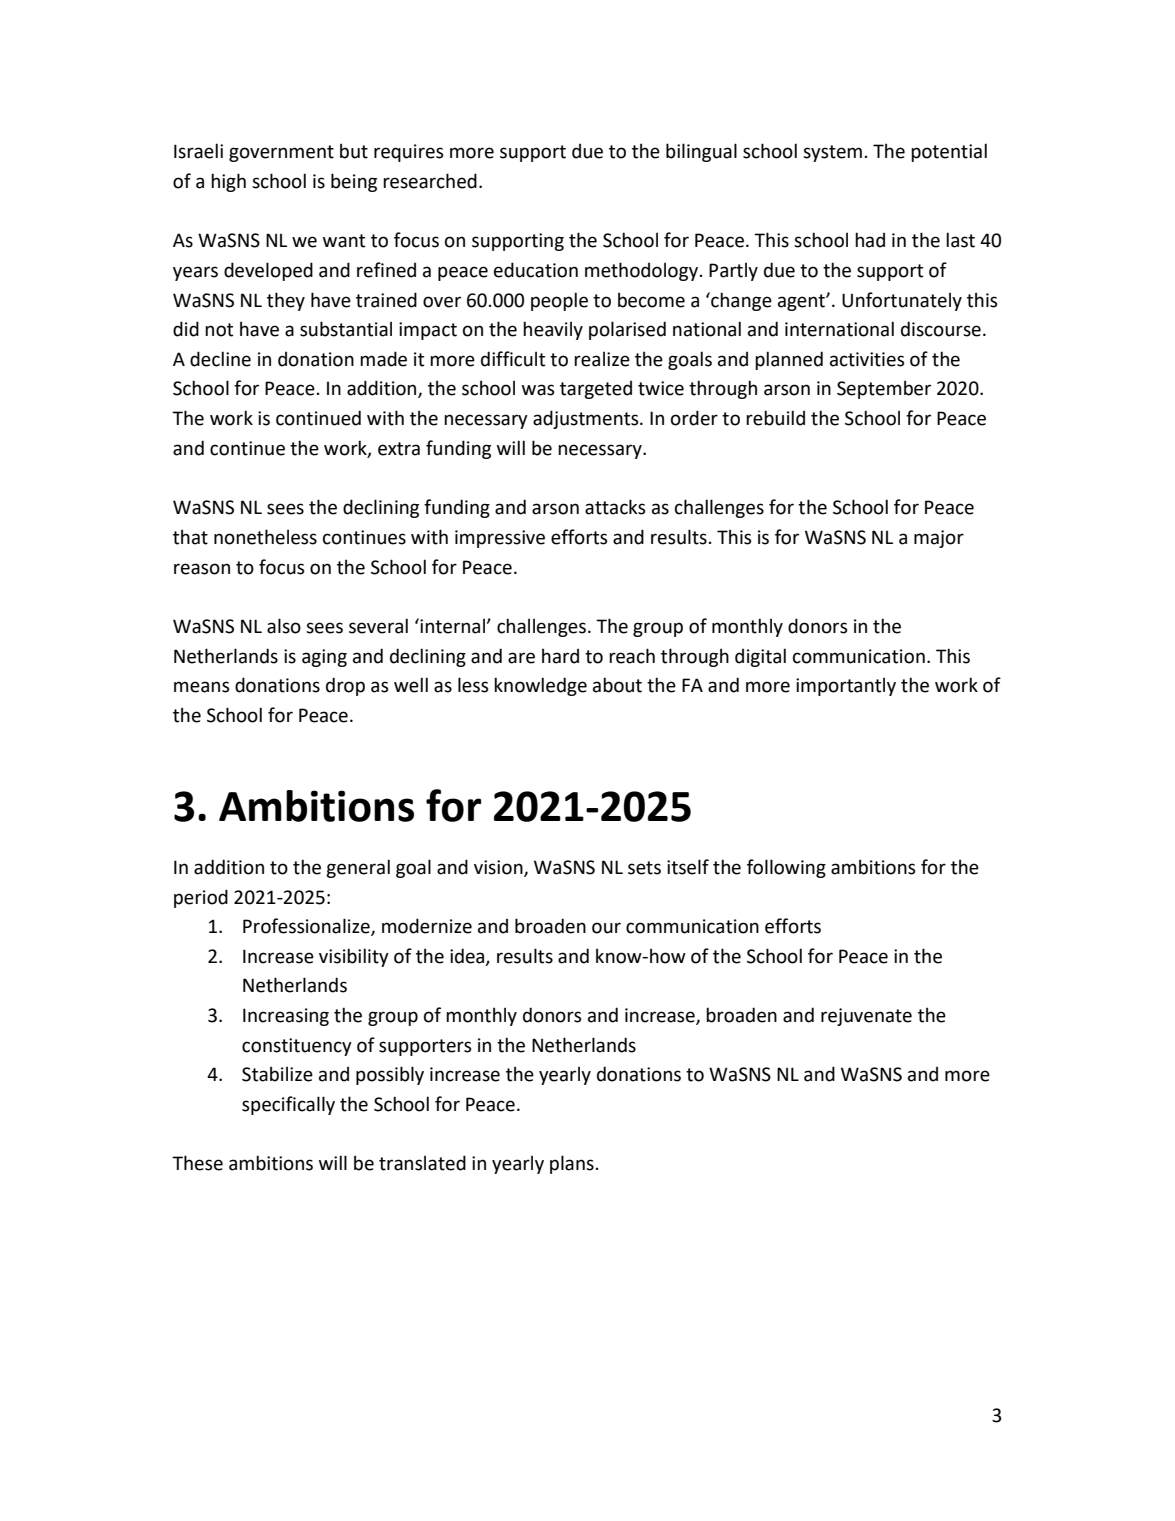 The width and height of the document is (1175, 1521). What do you see at coordinates (701, 152) in the document?
I see `bilingual` at bounding box center [701, 152].
